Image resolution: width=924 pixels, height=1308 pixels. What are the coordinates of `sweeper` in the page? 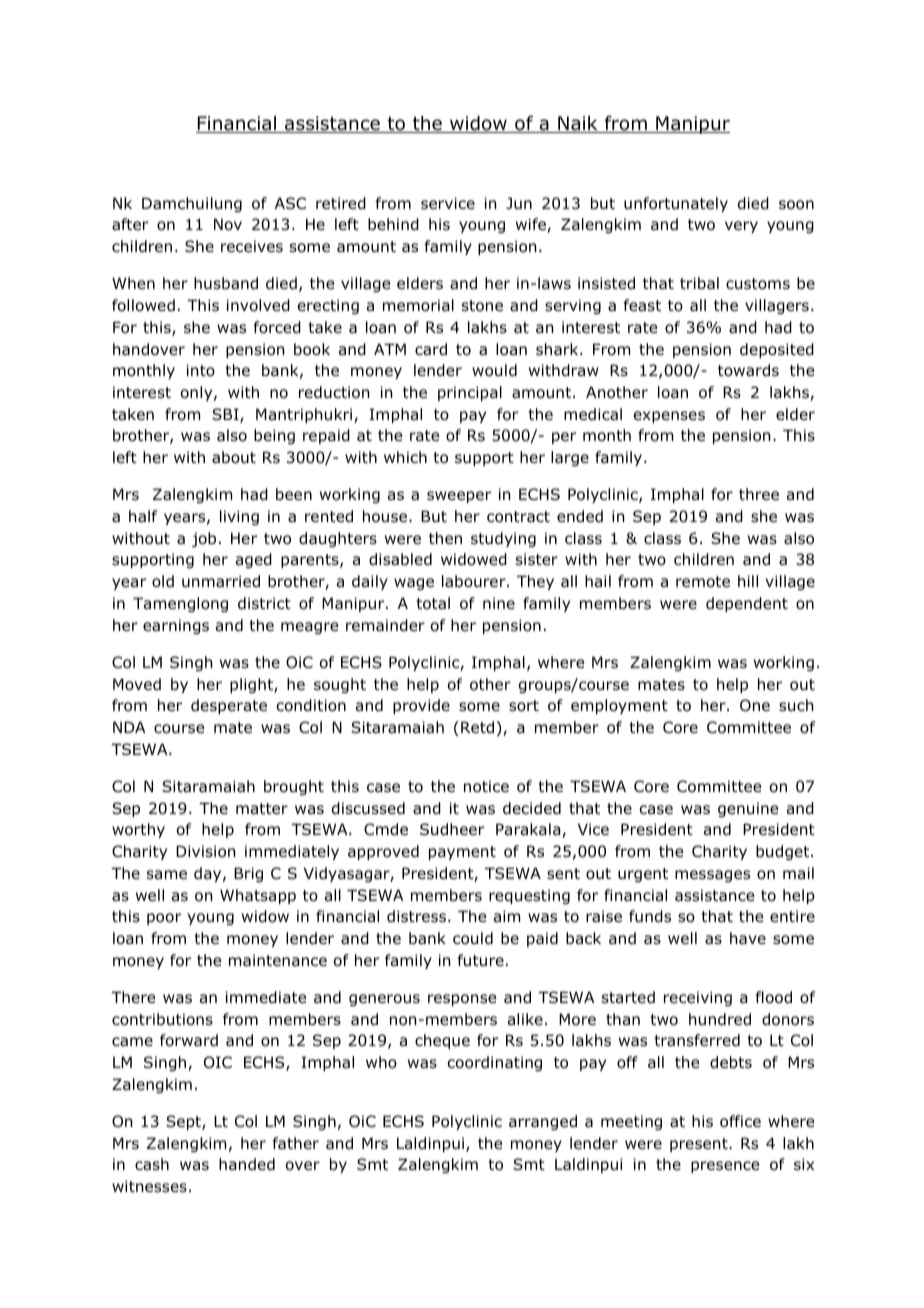 It's located at (459, 497).
